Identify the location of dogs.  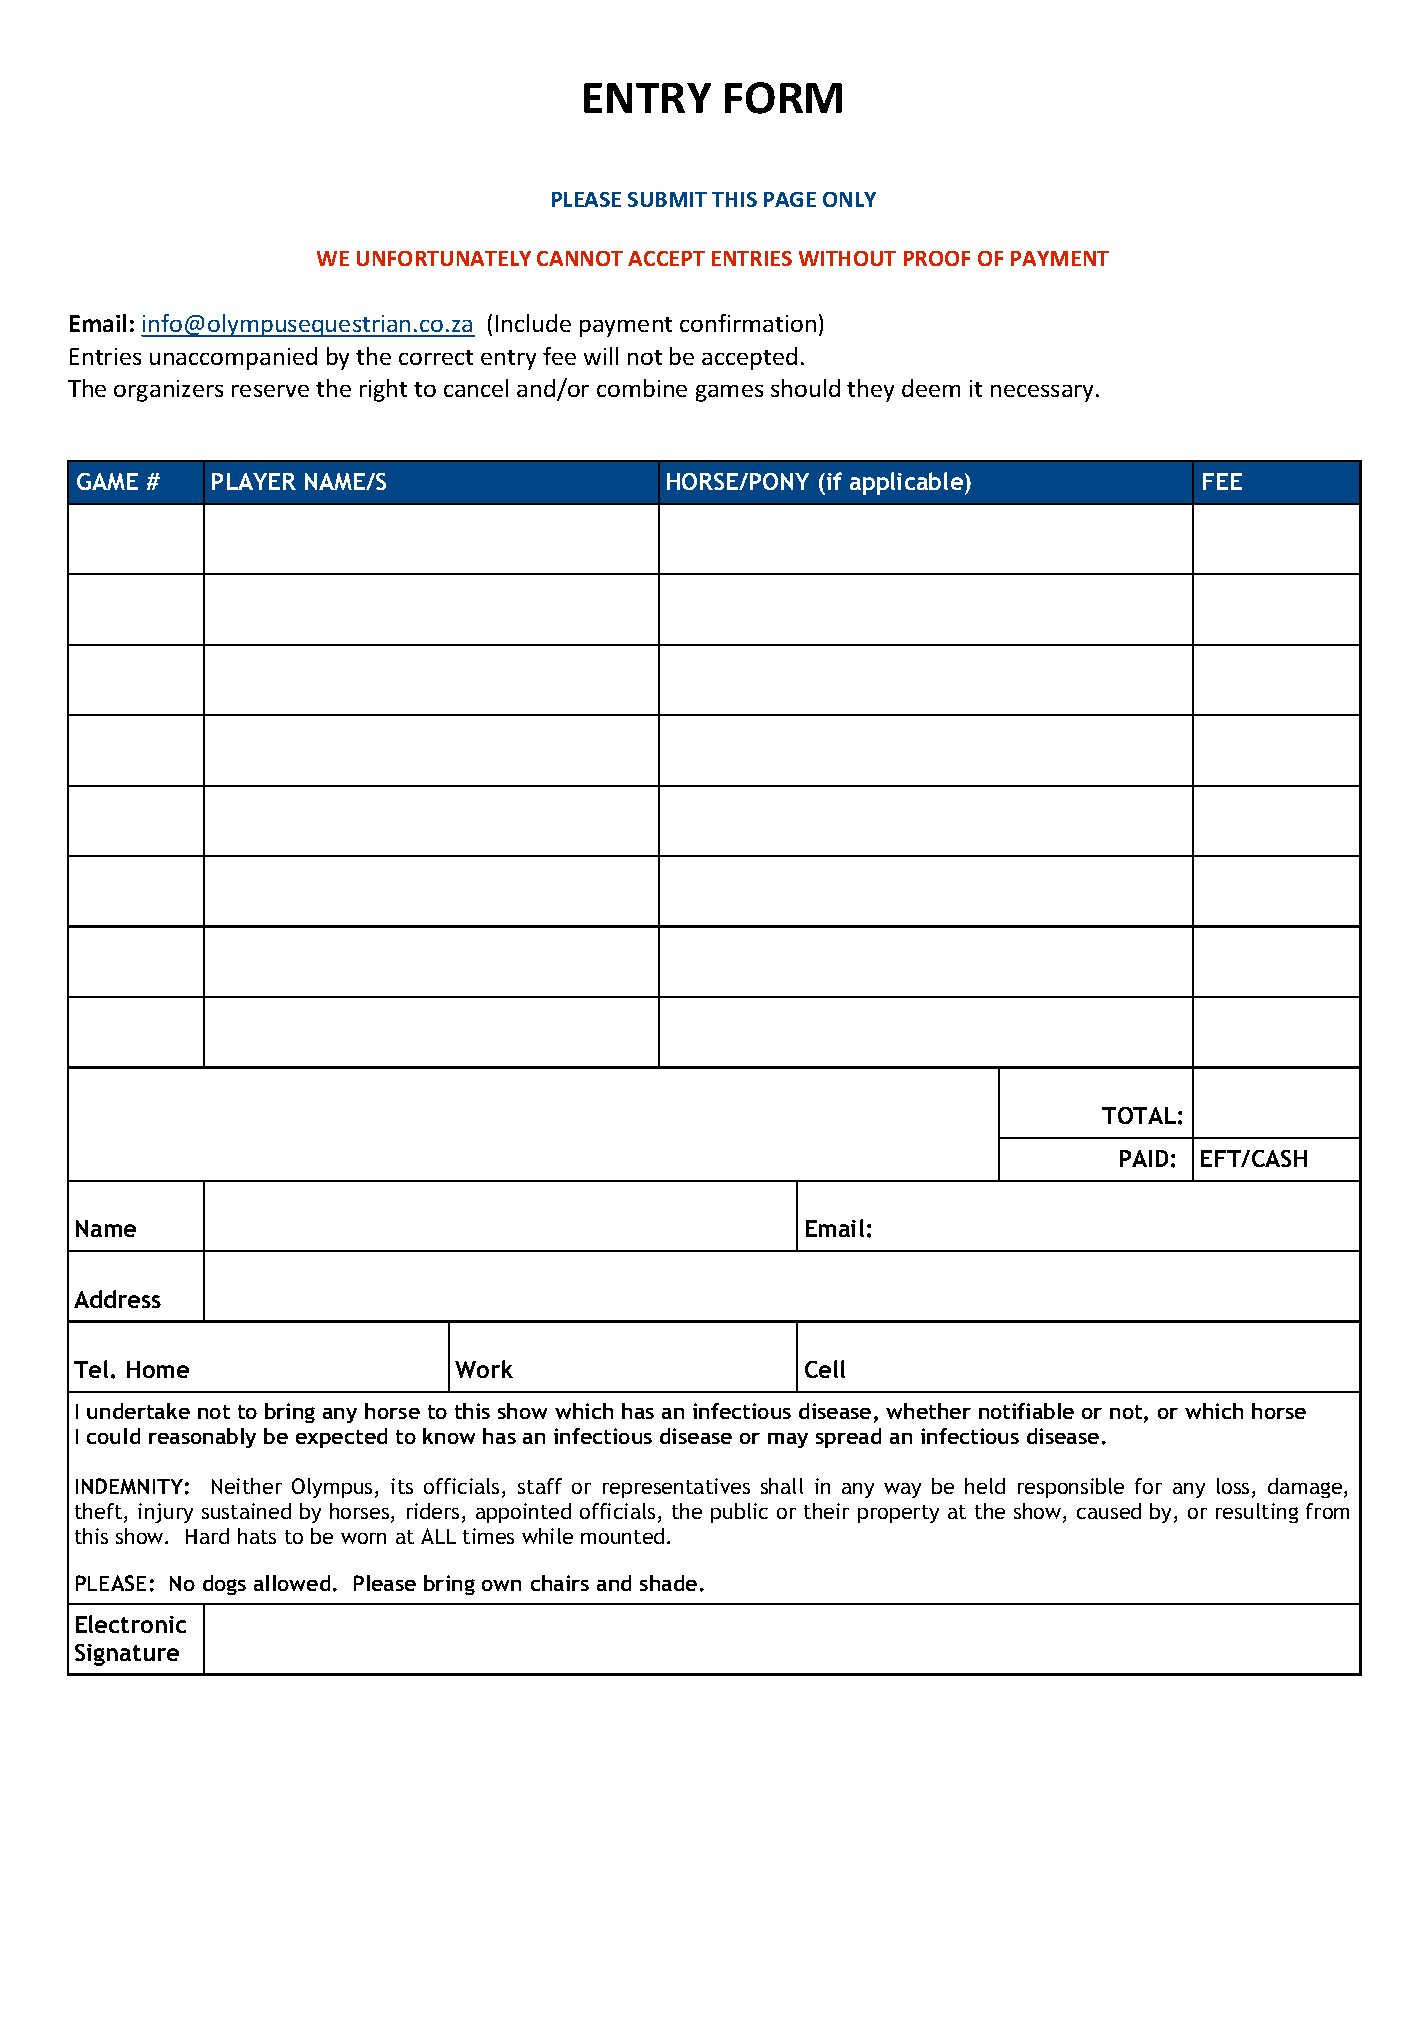
(224, 1585).
